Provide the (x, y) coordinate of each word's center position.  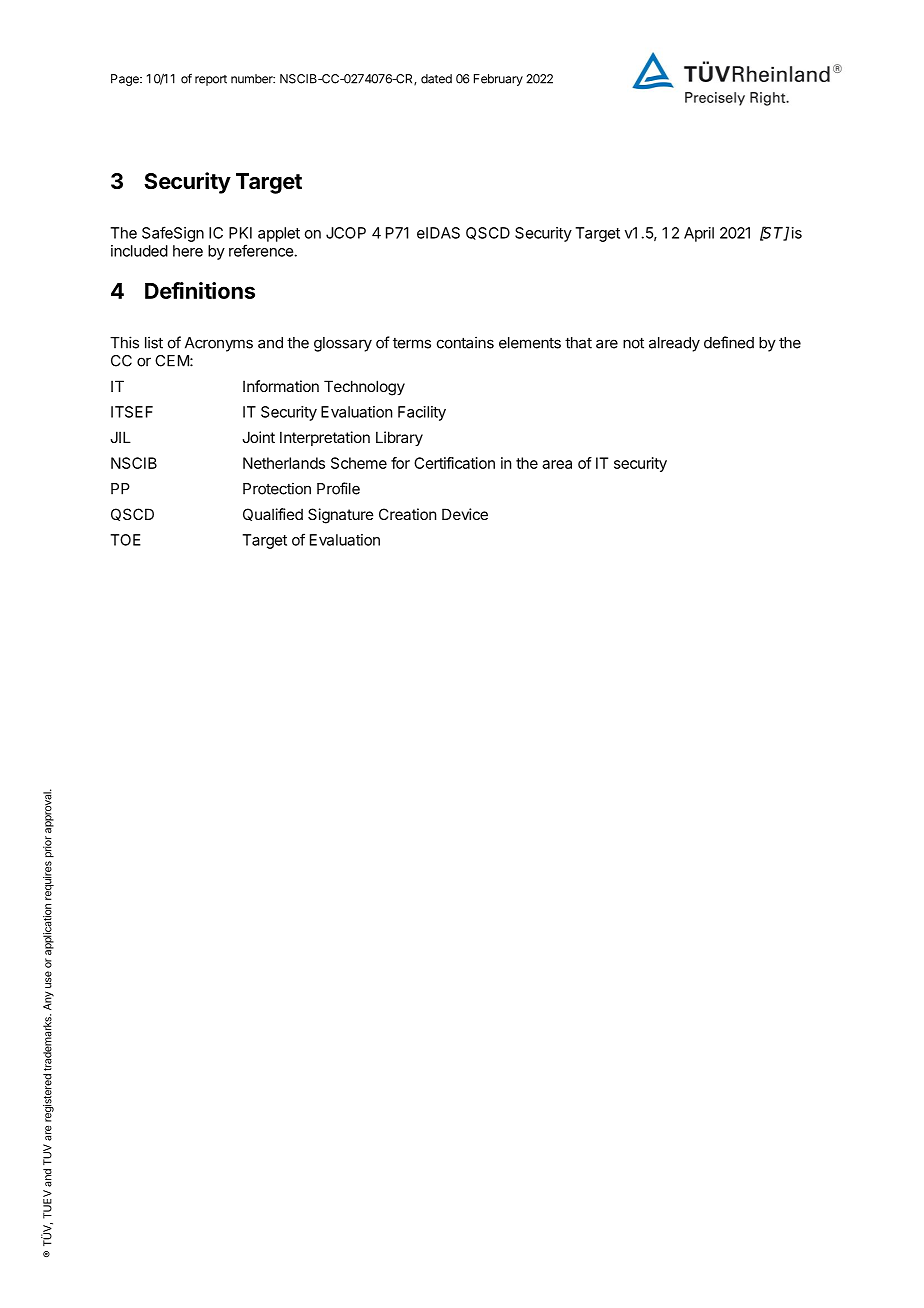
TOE (125, 540)
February (498, 80)
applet (279, 234)
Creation (407, 514)
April (699, 234)
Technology (364, 388)
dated (436, 79)
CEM (173, 361)
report (211, 80)
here (188, 251)
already (674, 344)
